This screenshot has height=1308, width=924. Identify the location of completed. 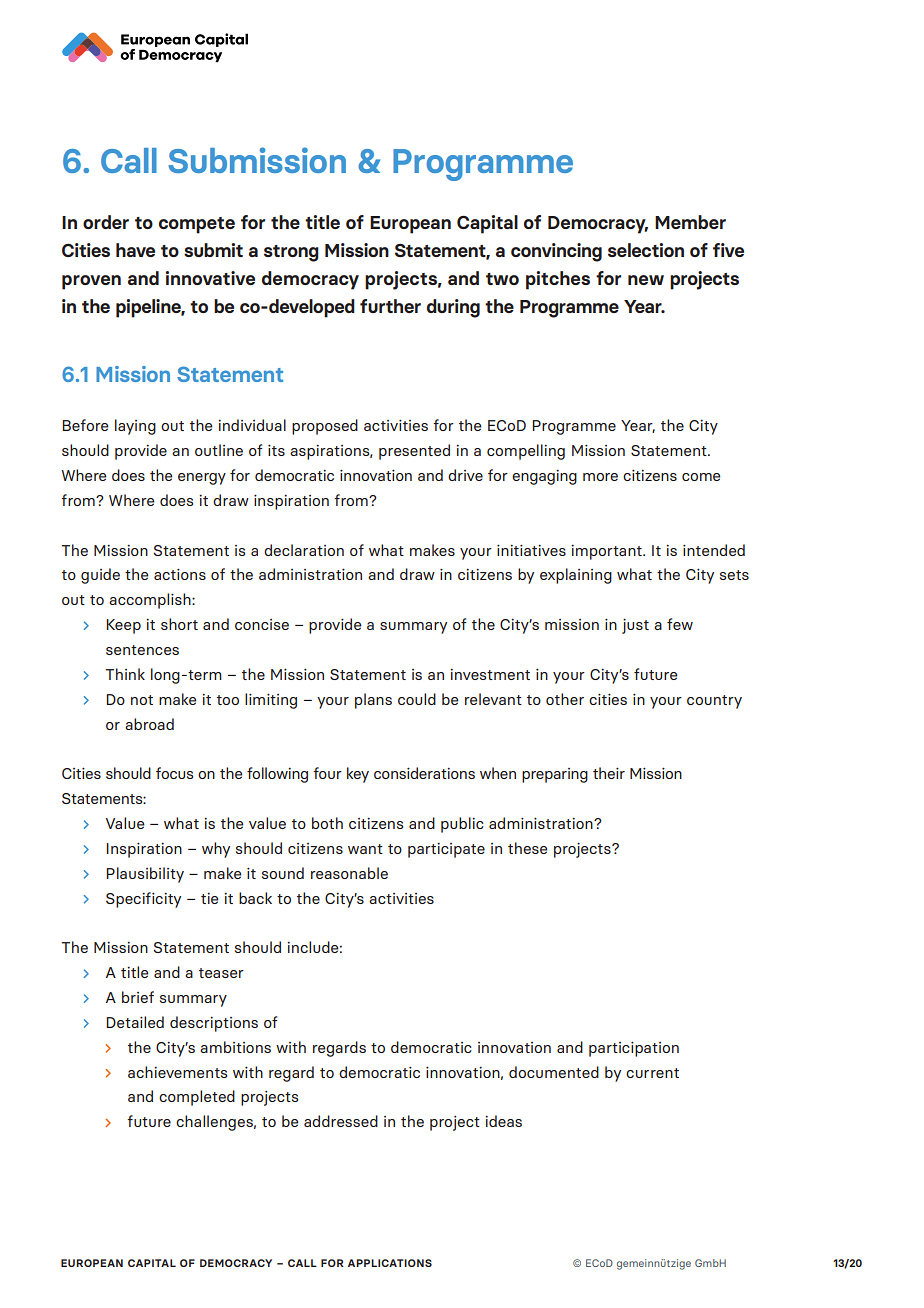
(197, 1098).
